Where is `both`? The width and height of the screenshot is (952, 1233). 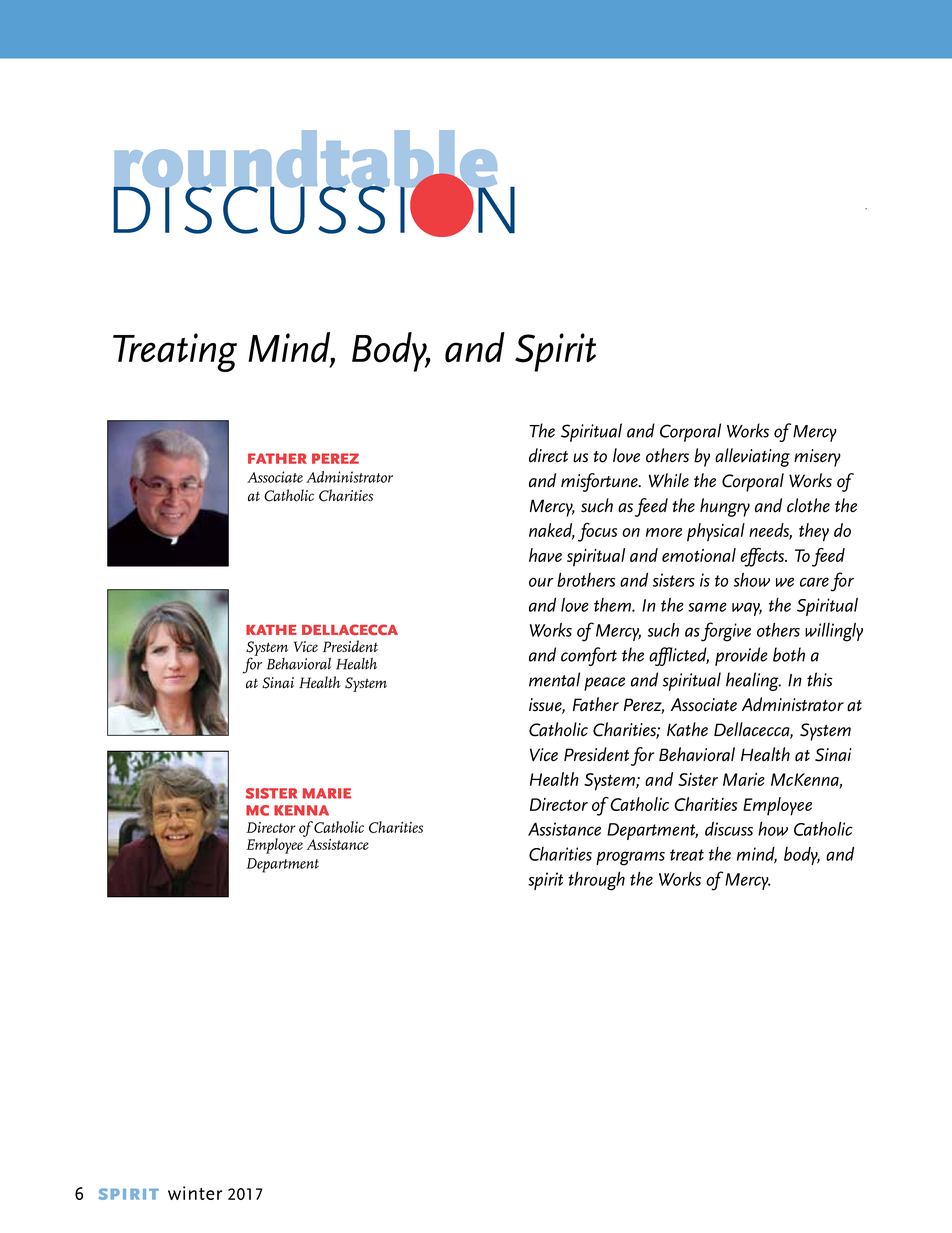 both is located at coordinates (789, 654).
